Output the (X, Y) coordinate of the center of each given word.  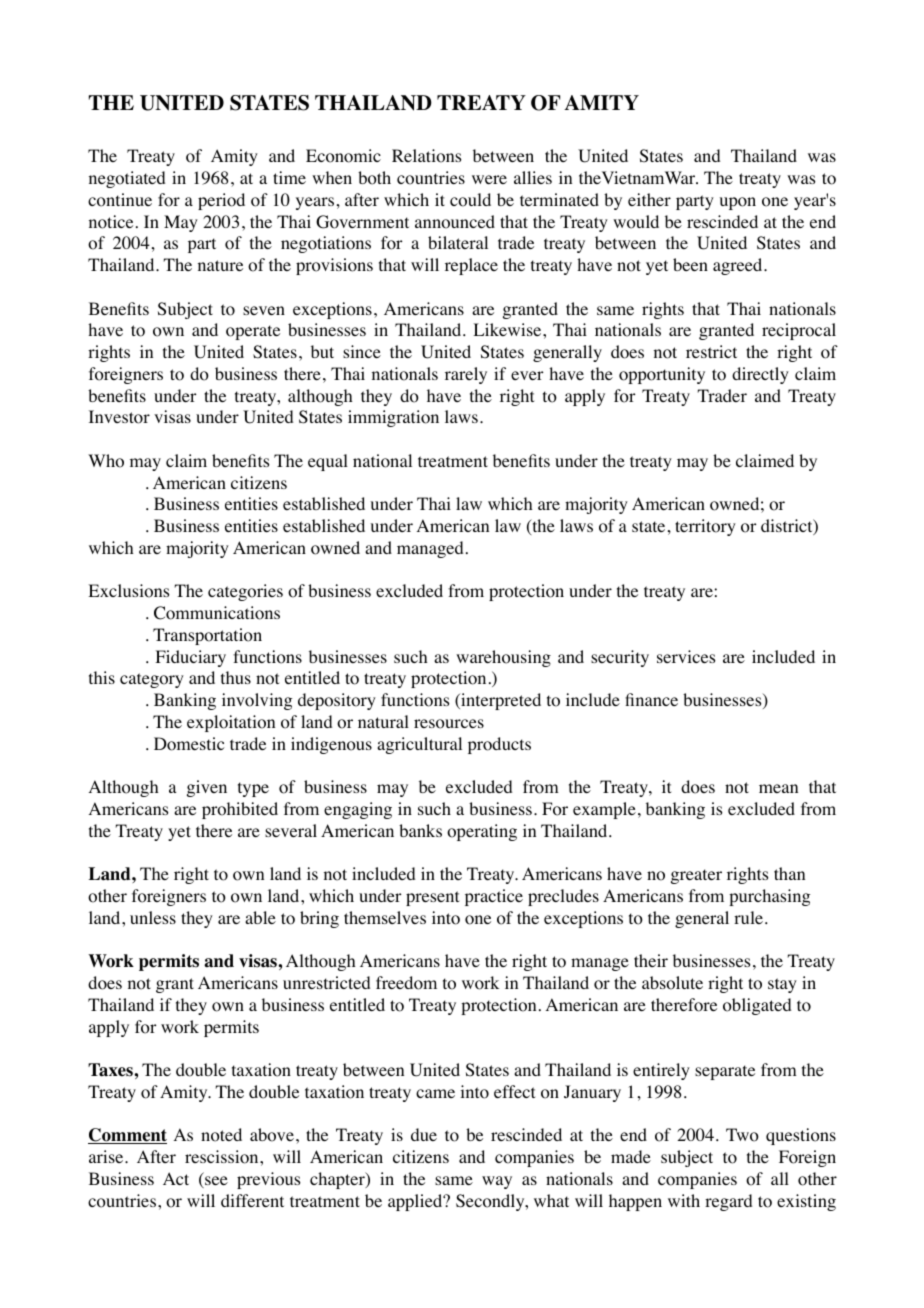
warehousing (503, 658)
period (221, 201)
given (207, 788)
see (215, 1182)
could (470, 200)
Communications (217, 613)
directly (760, 375)
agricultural (419, 745)
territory (705, 527)
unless (153, 917)
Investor (119, 417)
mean (778, 788)
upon (738, 203)
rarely (466, 375)
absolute (672, 983)
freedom (406, 983)
